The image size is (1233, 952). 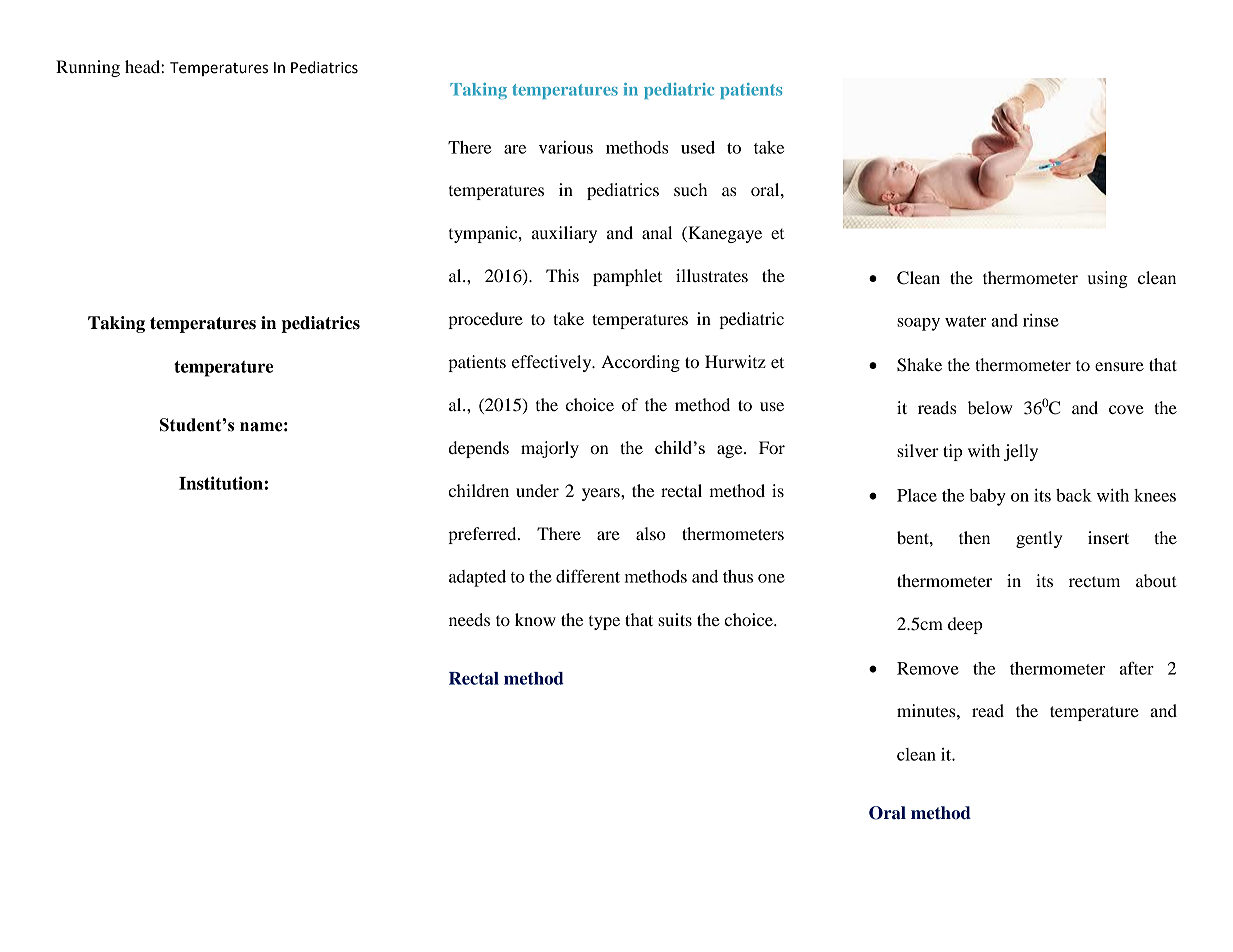 What do you see at coordinates (485, 320) in the screenshot?
I see `procedure` at bounding box center [485, 320].
